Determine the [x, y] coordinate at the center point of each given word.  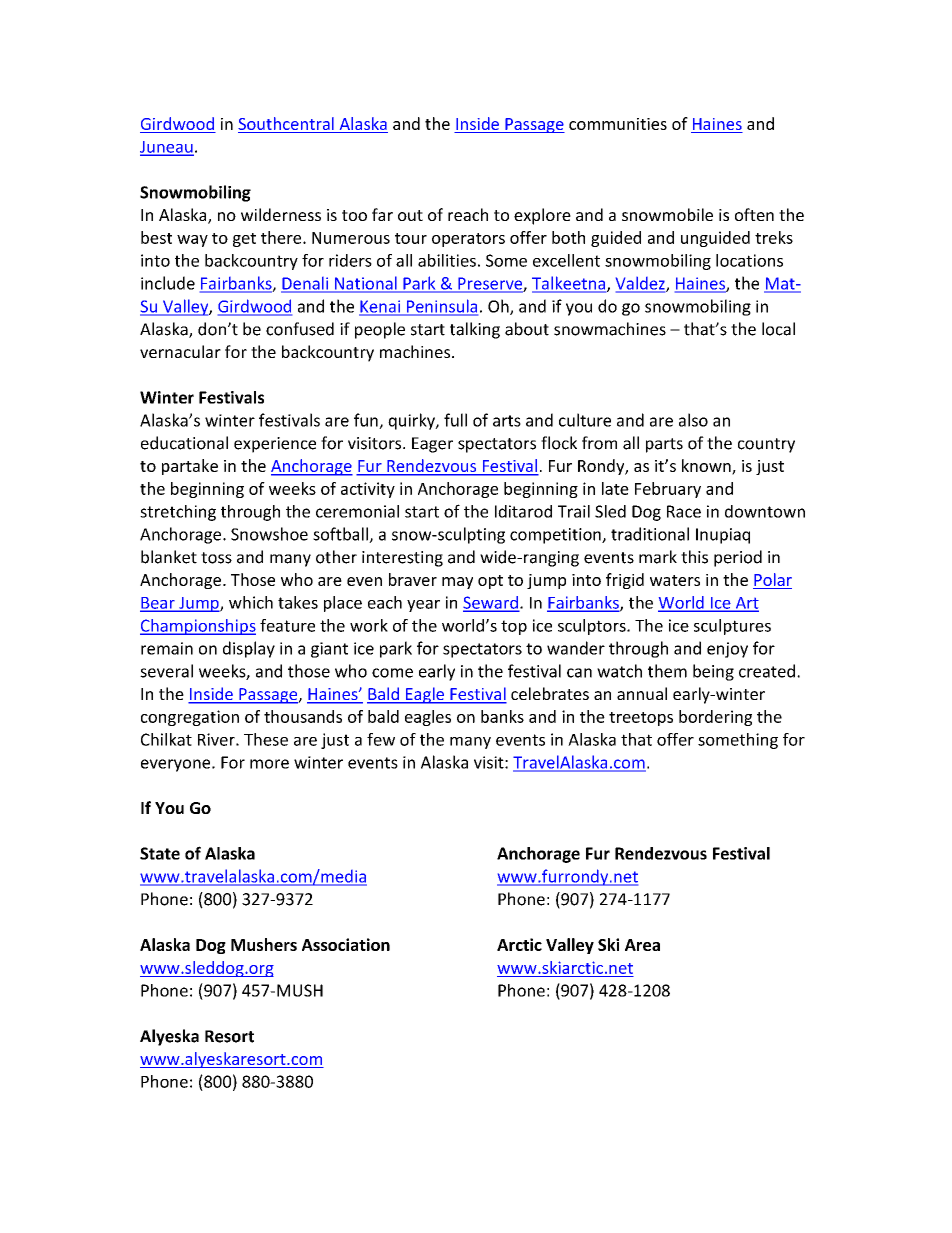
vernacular [180, 351]
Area [642, 945]
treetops [641, 719]
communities [618, 124]
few [381, 739]
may [457, 583]
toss [216, 558]
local [778, 329]
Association [346, 944]
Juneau [167, 148]
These [266, 739]
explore [542, 216]
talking [475, 330]
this [694, 557]
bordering [715, 718]
